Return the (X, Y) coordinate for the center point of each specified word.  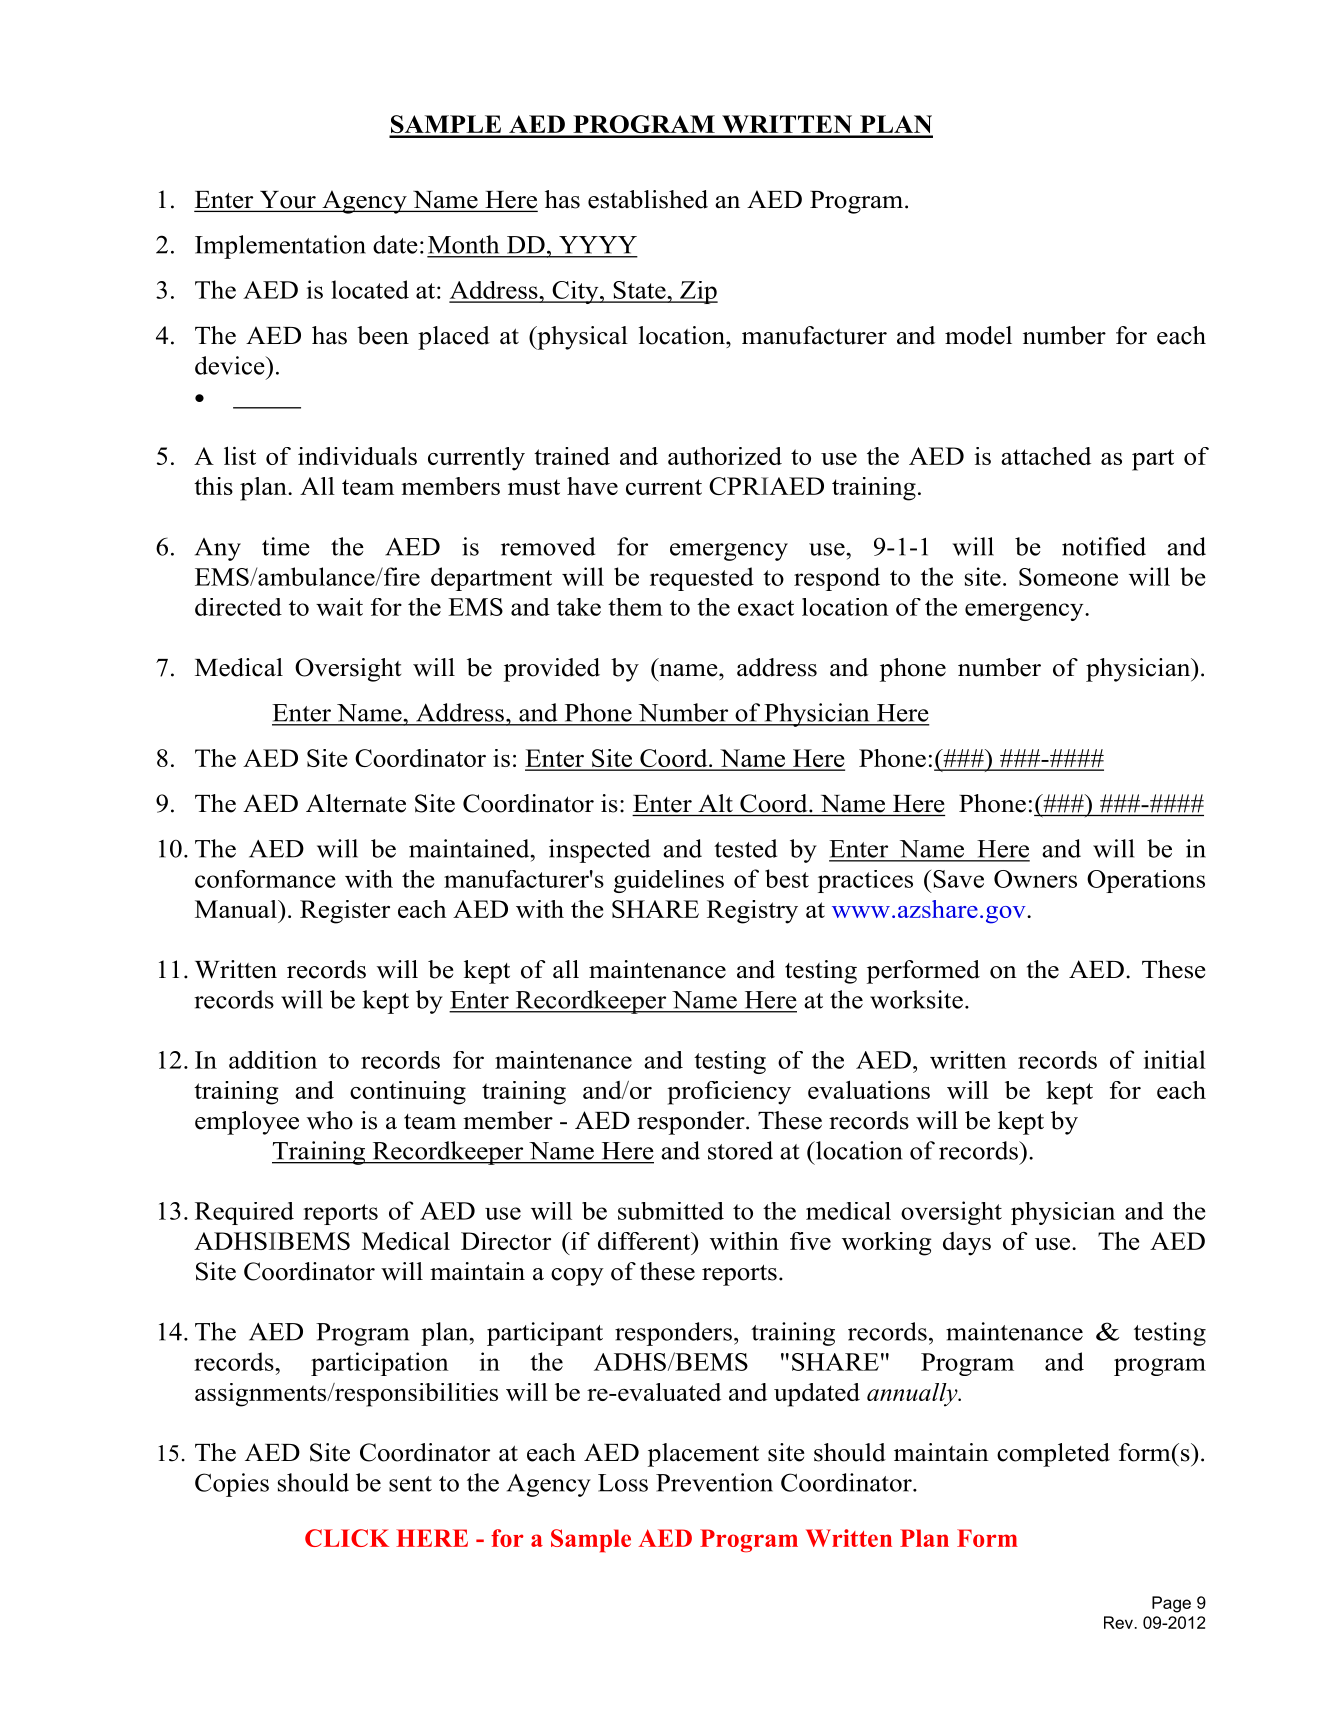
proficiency (729, 1093)
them (635, 607)
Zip (698, 292)
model (978, 335)
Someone (1068, 577)
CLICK (347, 1538)
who (330, 1120)
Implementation (280, 247)
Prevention (714, 1482)
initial (1175, 1059)
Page (1171, 1604)
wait (339, 607)
